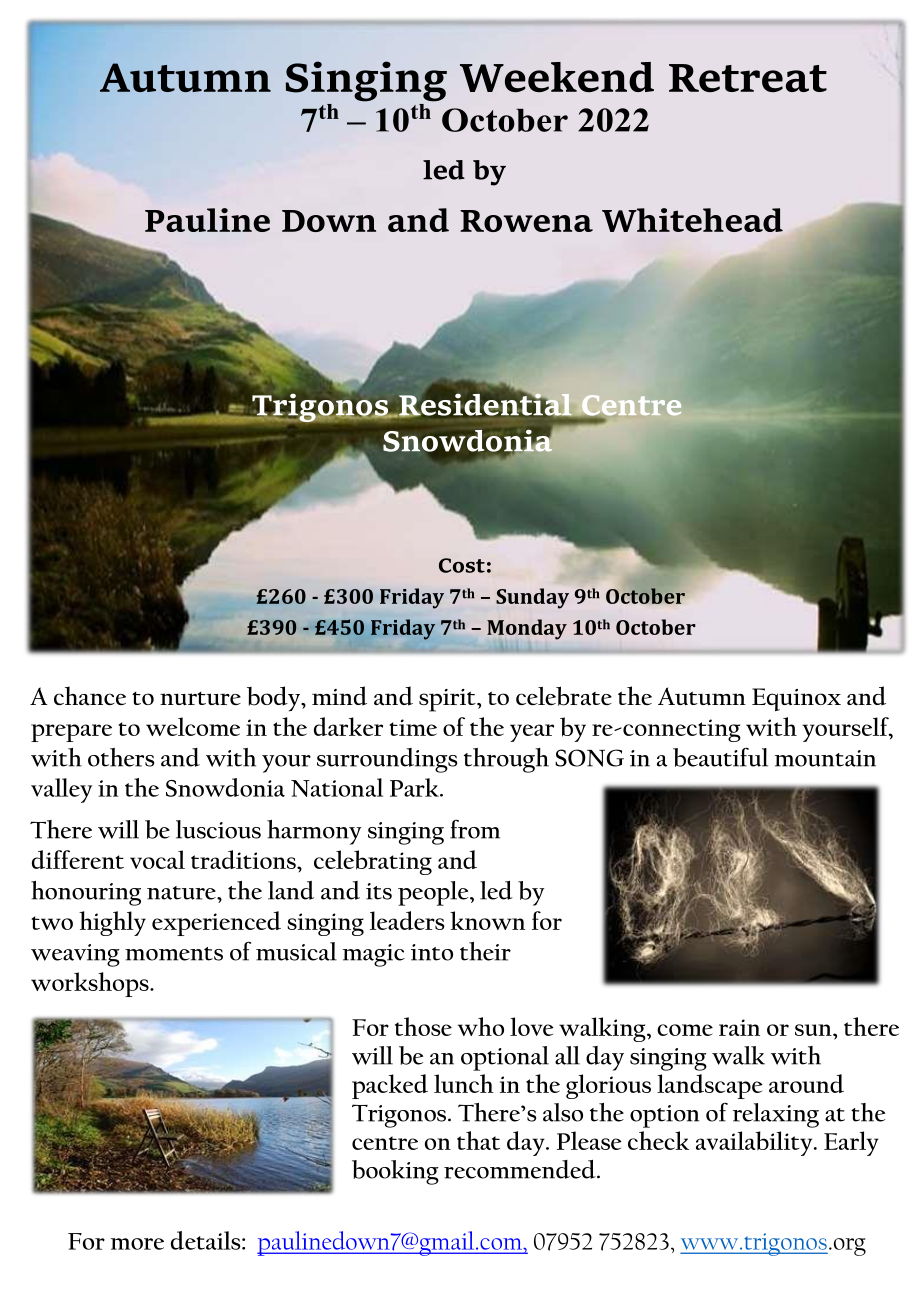 The width and height of the screenshot is (924, 1307). Describe the element at coordinates (121, 757) in the screenshot. I see `others` at that location.
